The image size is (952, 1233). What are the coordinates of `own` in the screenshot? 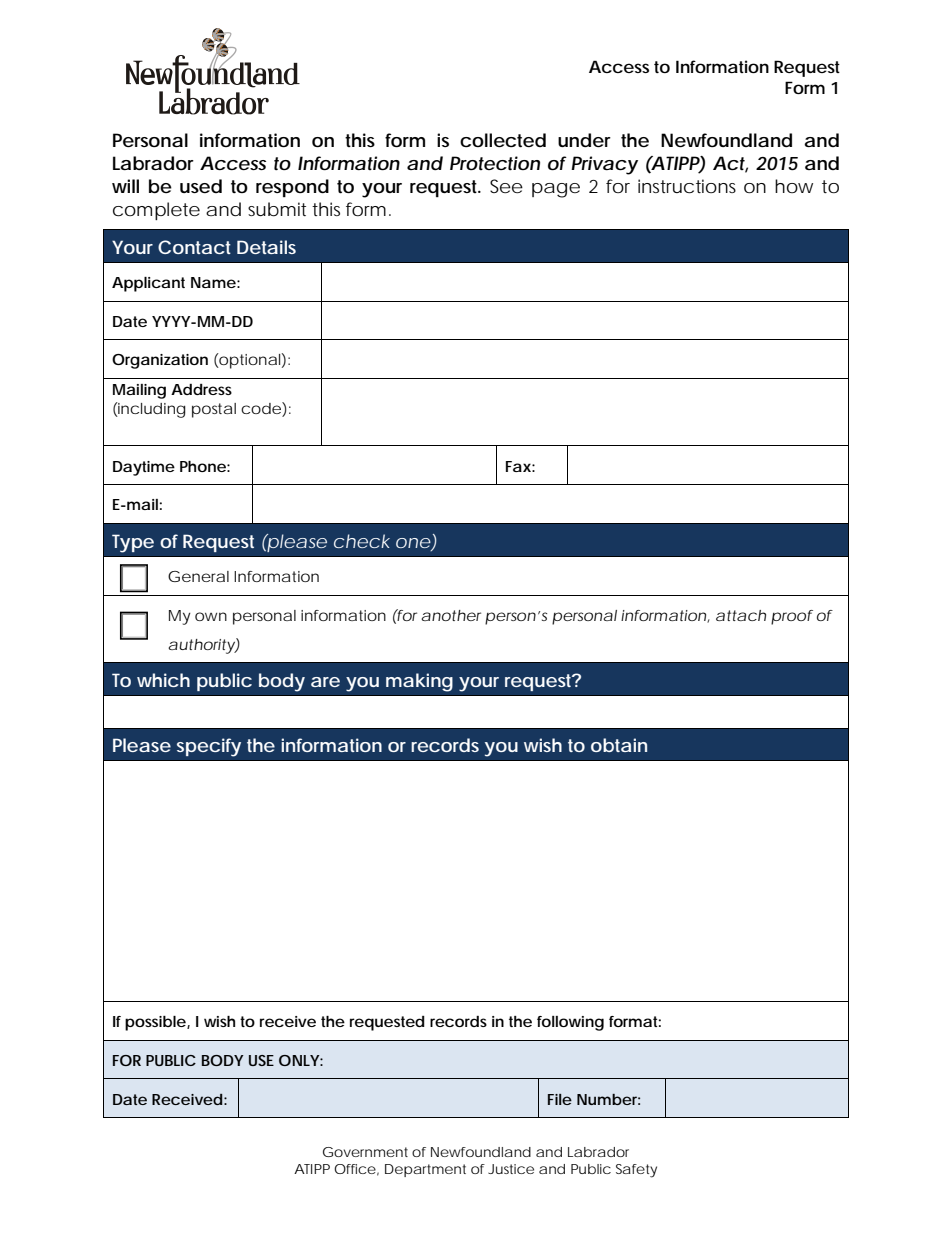 It's located at (211, 616).
